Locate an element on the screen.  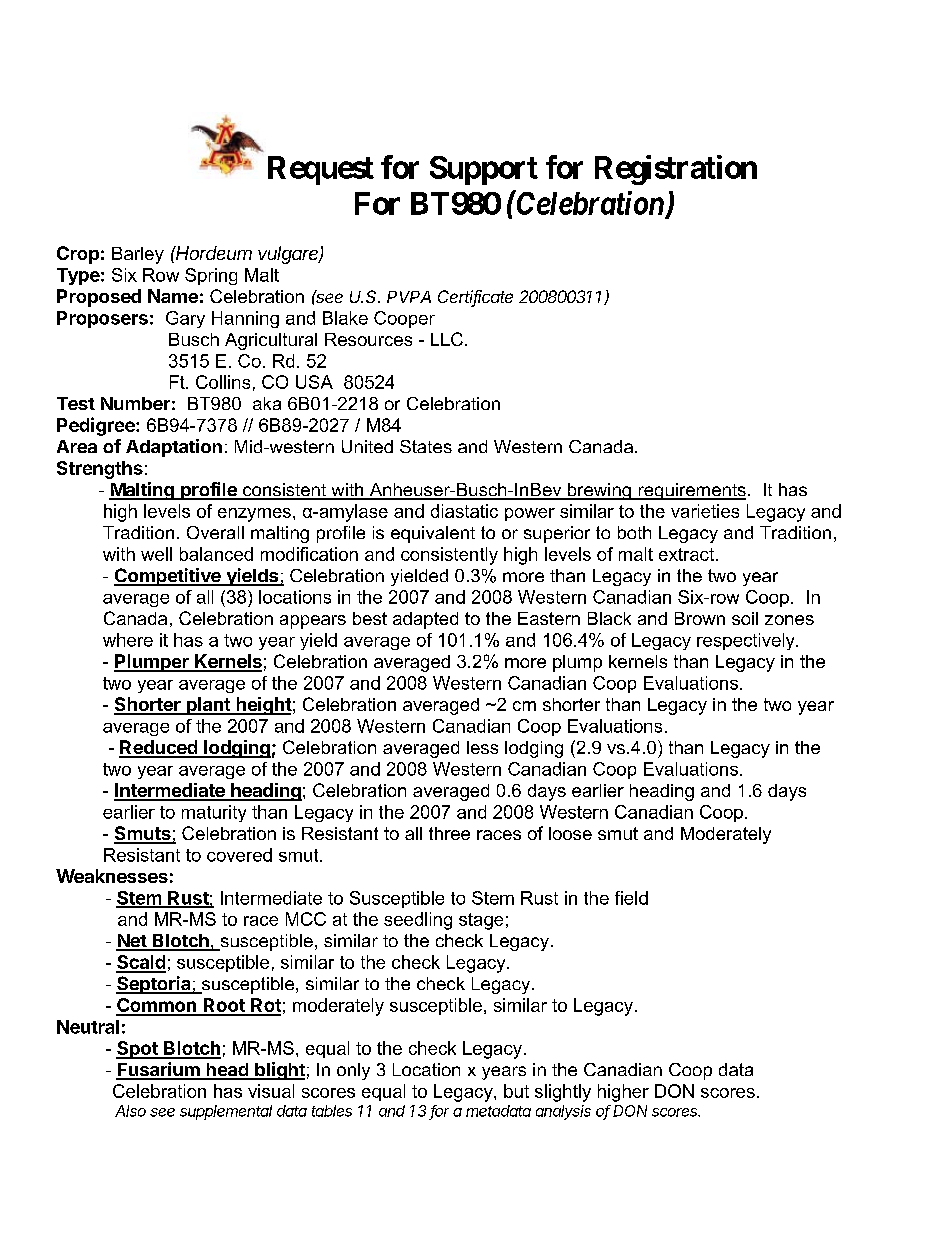
Brown is located at coordinates (700, 618).
